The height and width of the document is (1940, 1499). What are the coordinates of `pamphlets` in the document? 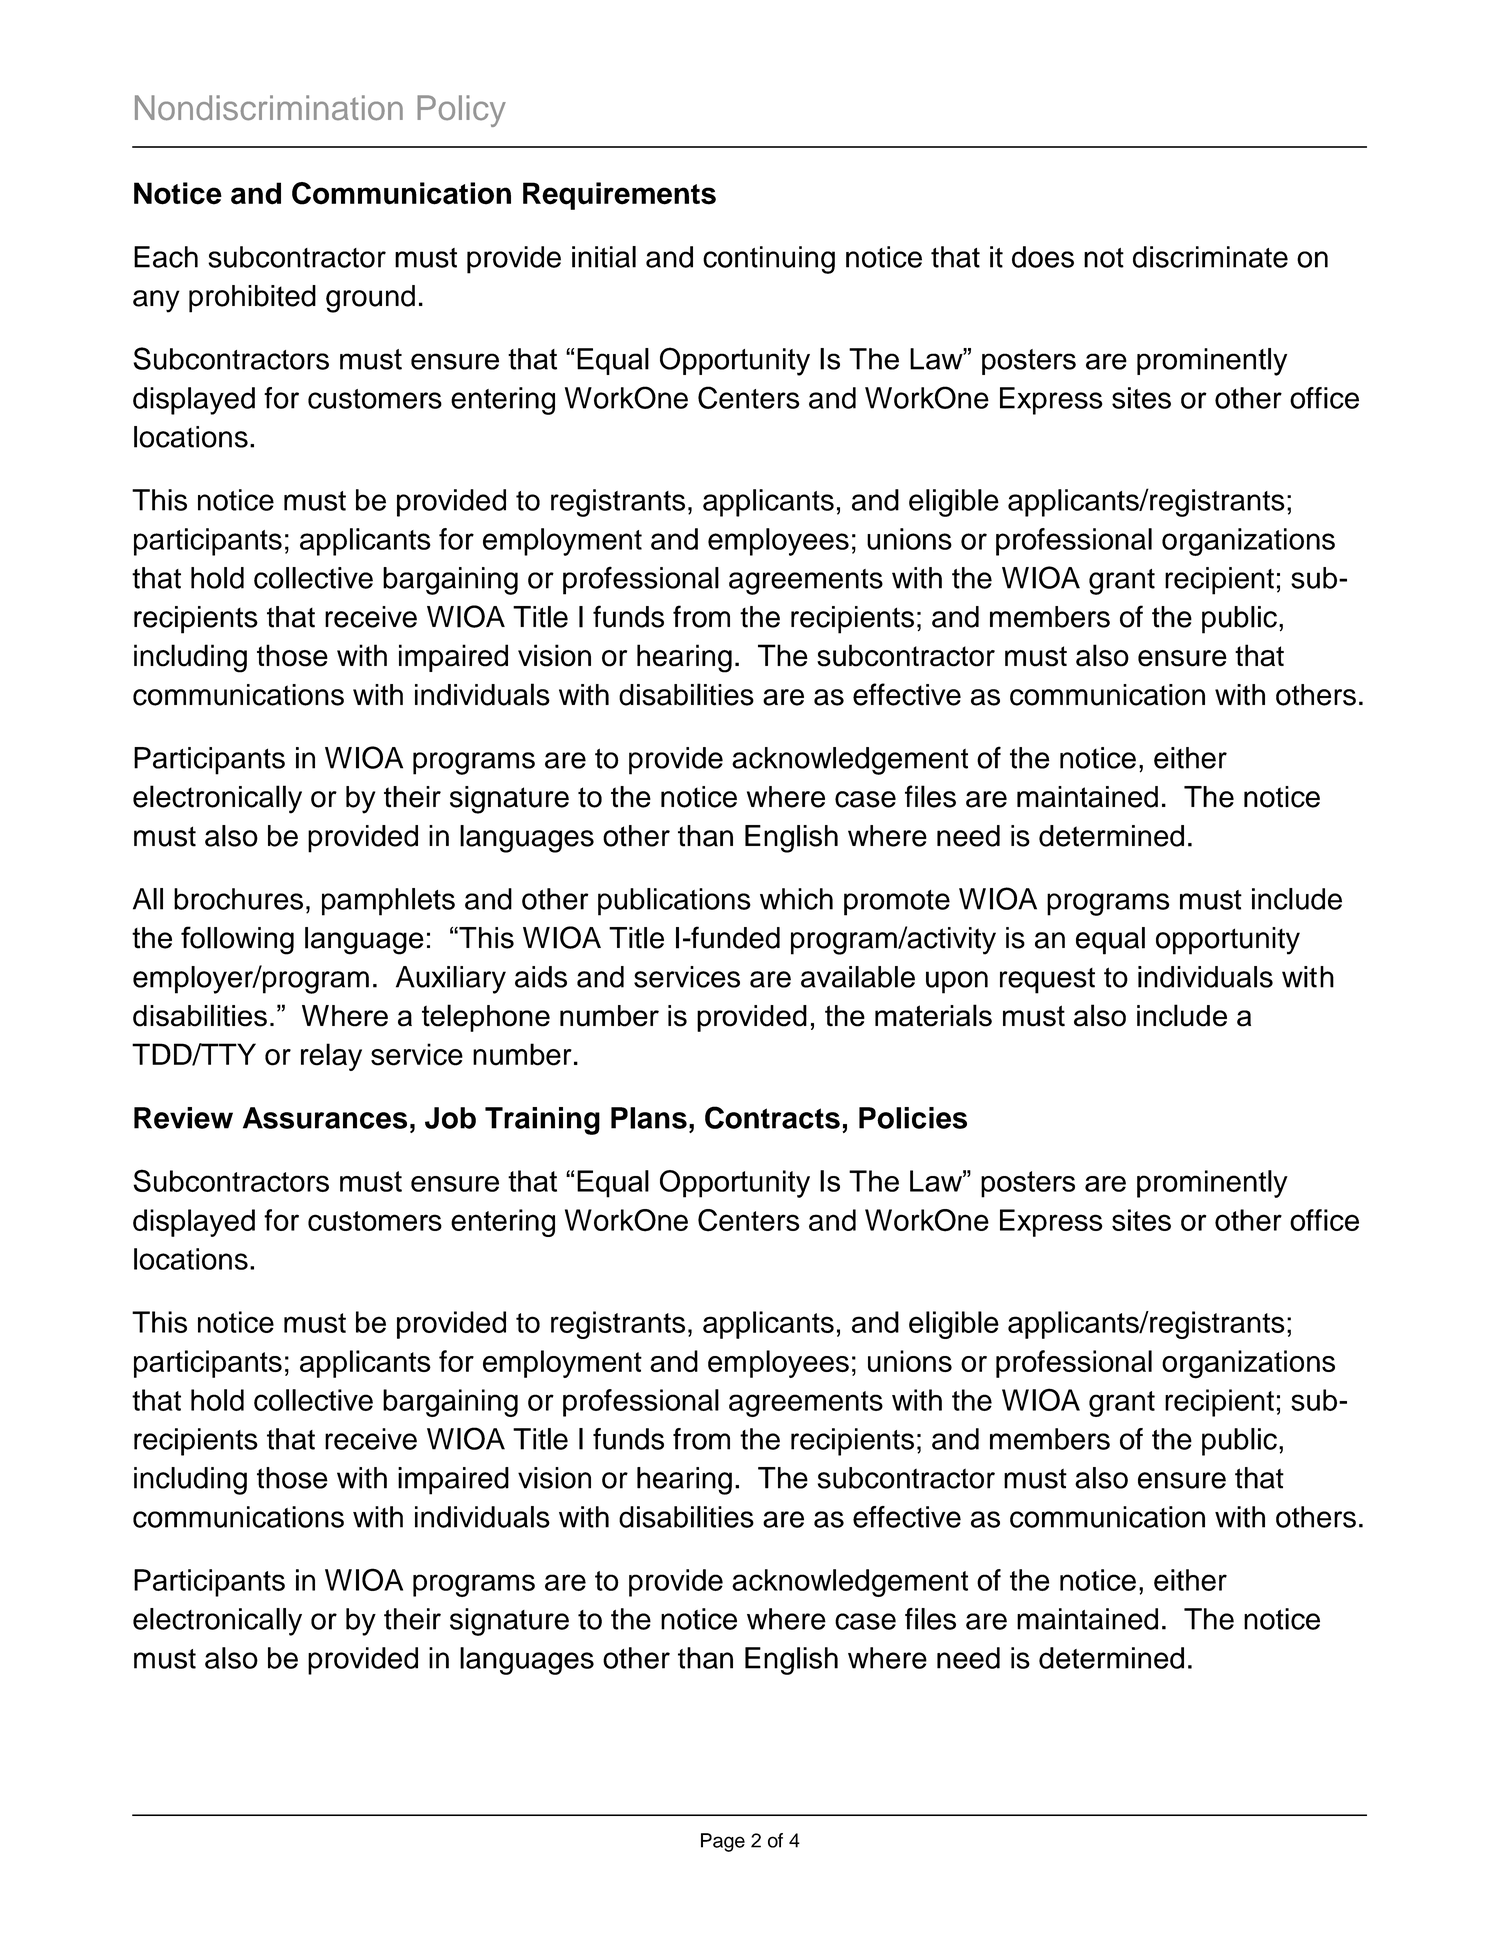 It's located at (388, 902).
